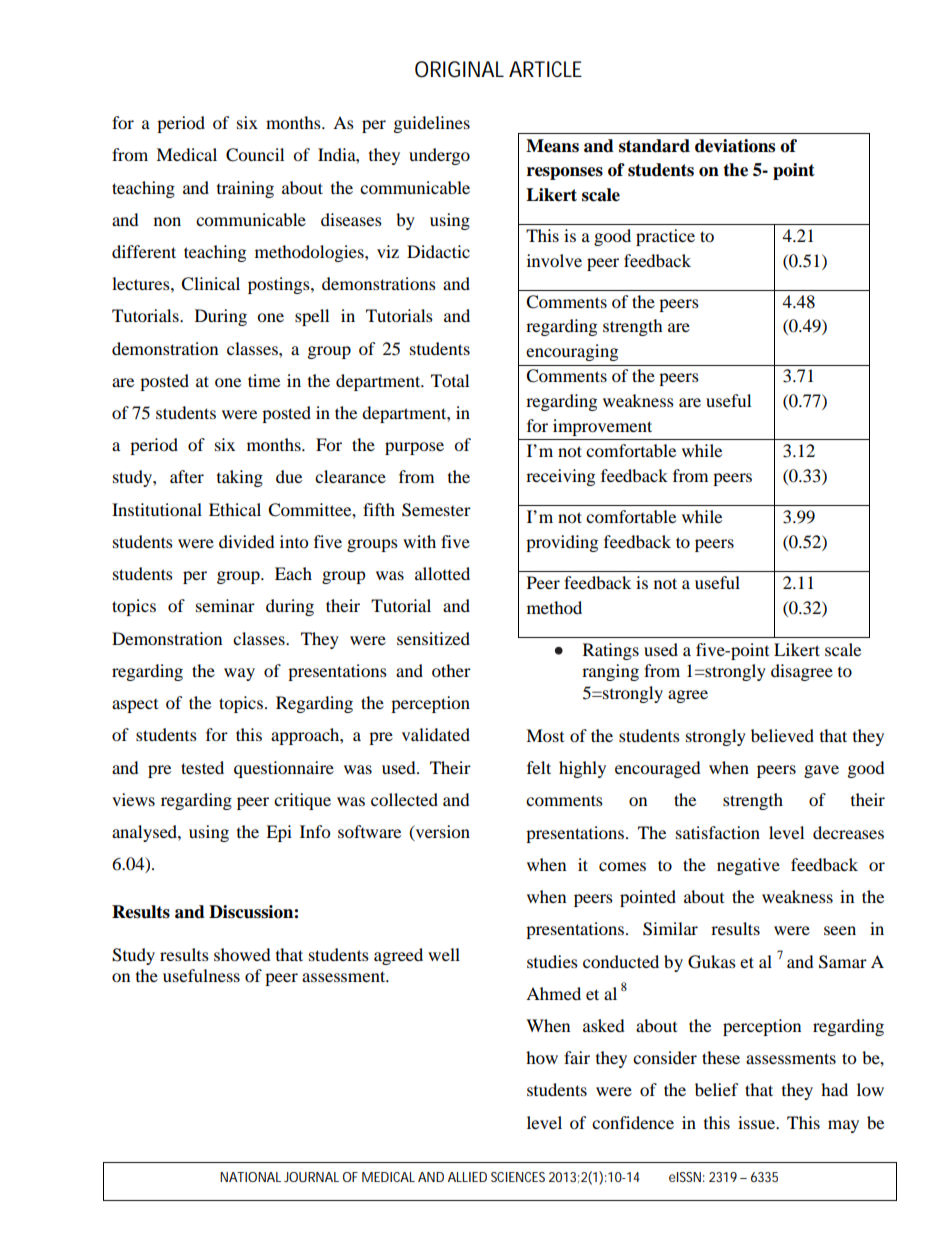  What do you see at coordinates (840, 930) in the image?
I see `seen` at bounding box center [840, 930].
